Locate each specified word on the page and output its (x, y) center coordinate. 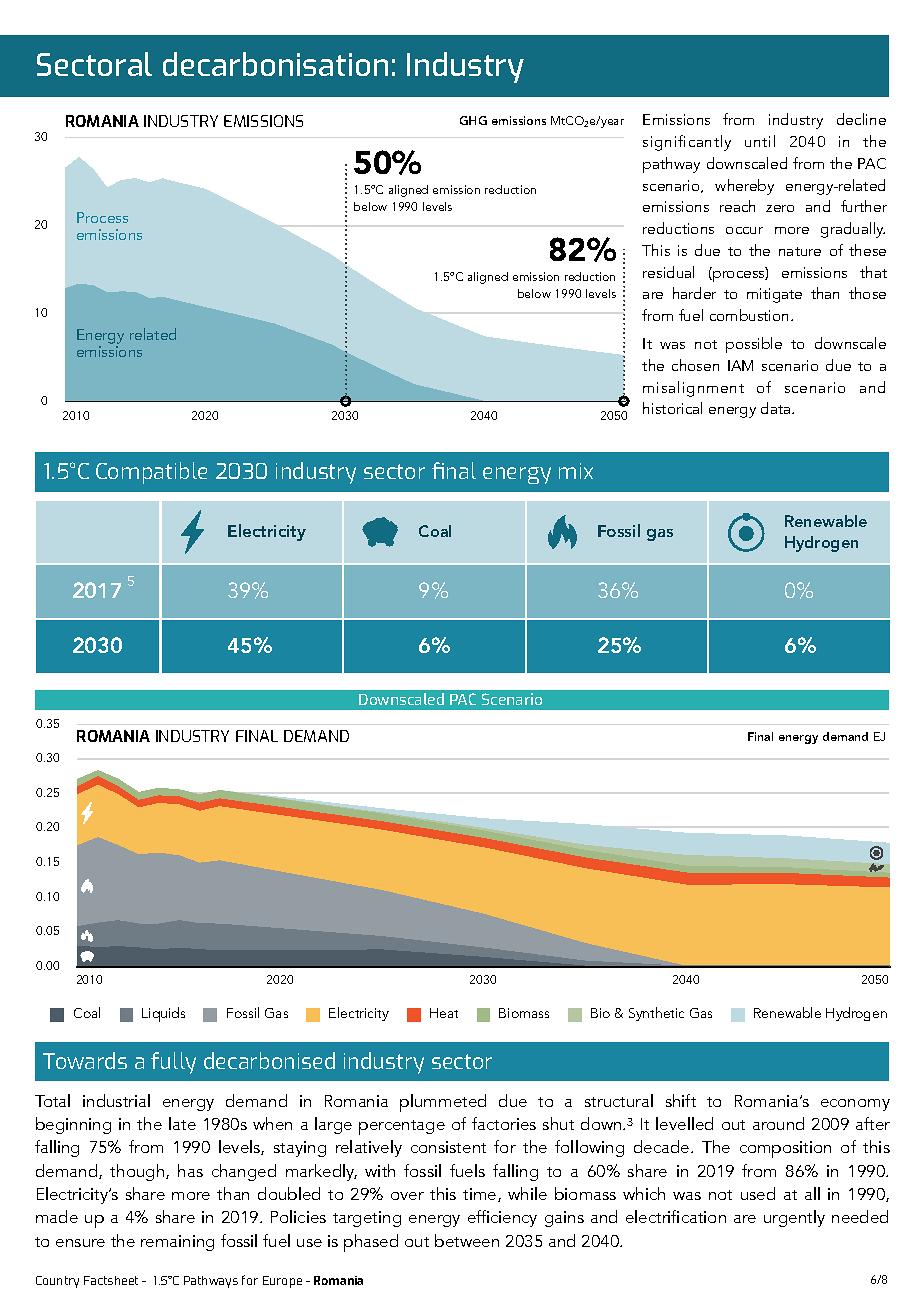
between (467, 1240)
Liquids (163, 1014)
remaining (177, 1243)
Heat (444, 1013)
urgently (794, 1218)
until (760, 141)
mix (576, 471)
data (777, 408)
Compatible (151, 473)
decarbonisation (275, 64)
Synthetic (656, 1014)
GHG (473, 120)
